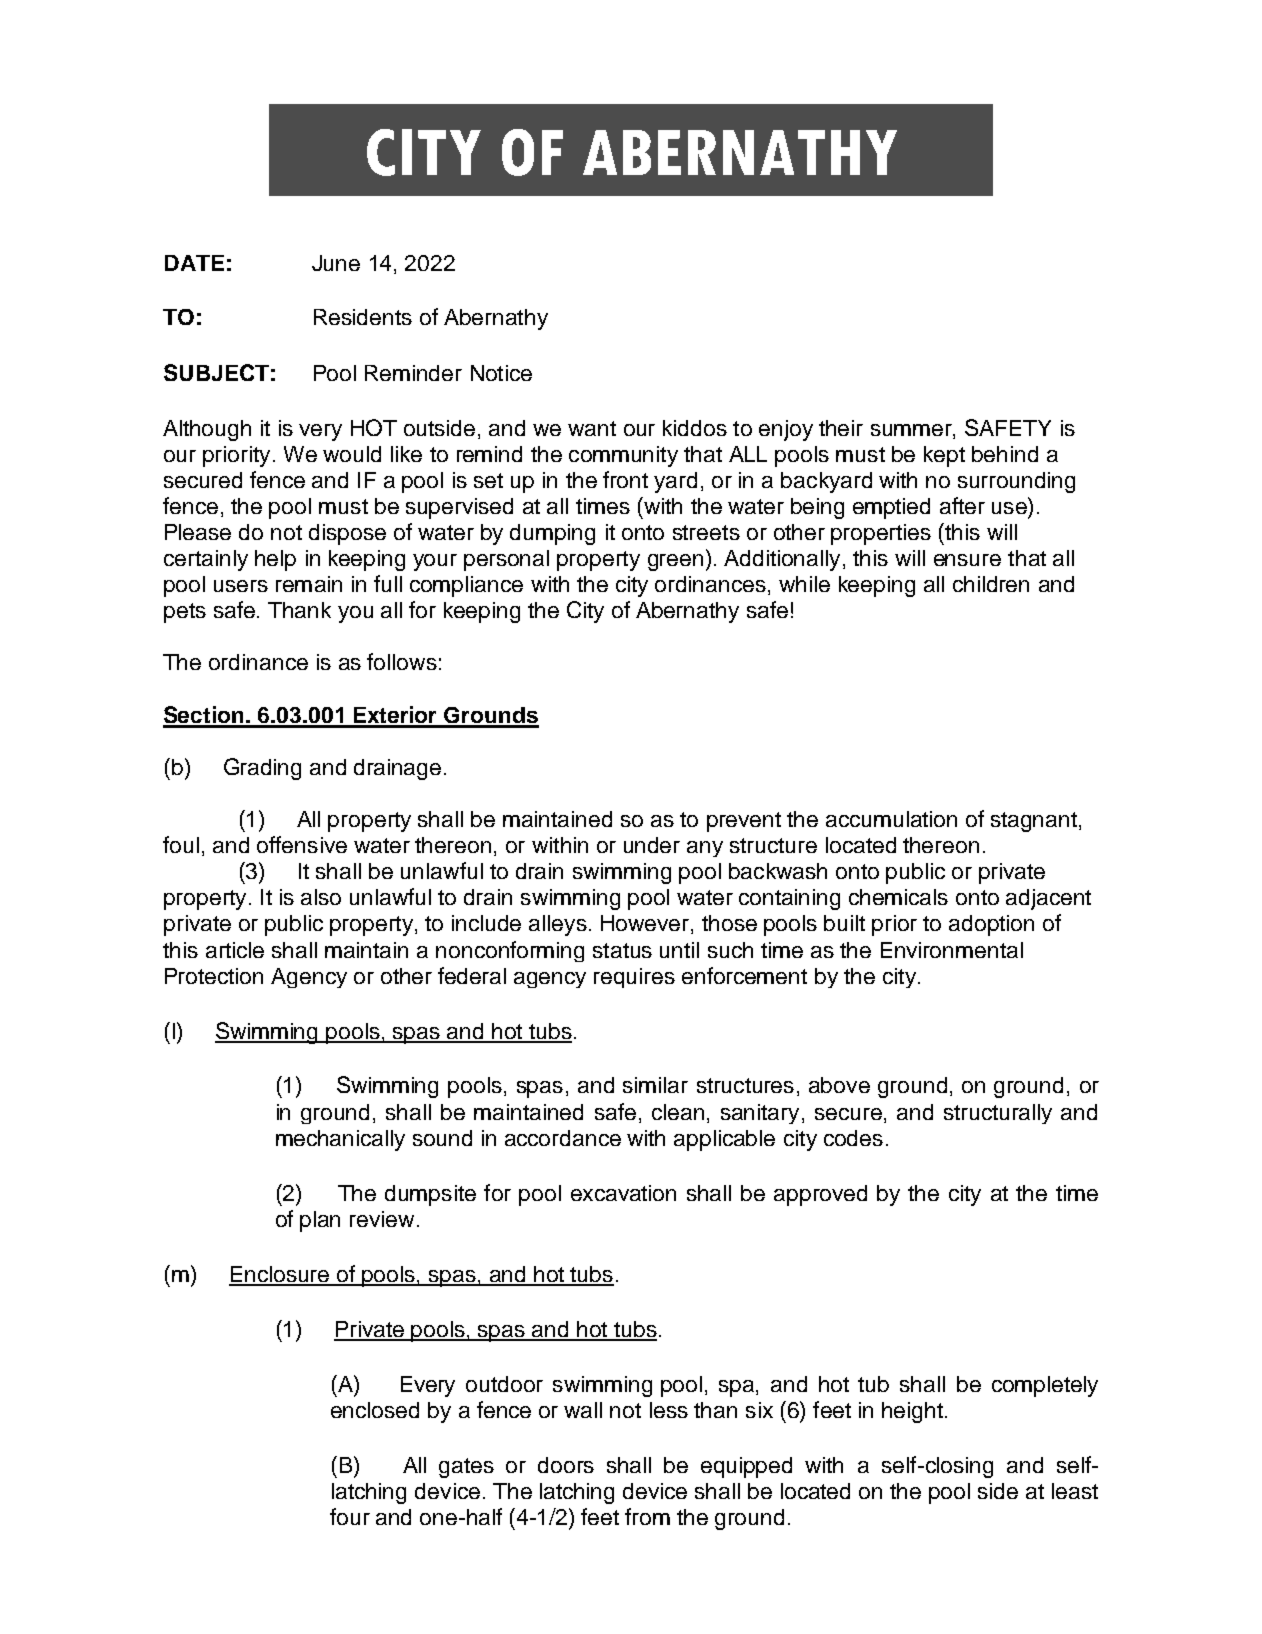 Image resolution: width=1262 pixels, height=1634 pixels. What do you see at coordinates (309, 584) in the screenshot?
I see `remain` at bounding box center [309, 584].
